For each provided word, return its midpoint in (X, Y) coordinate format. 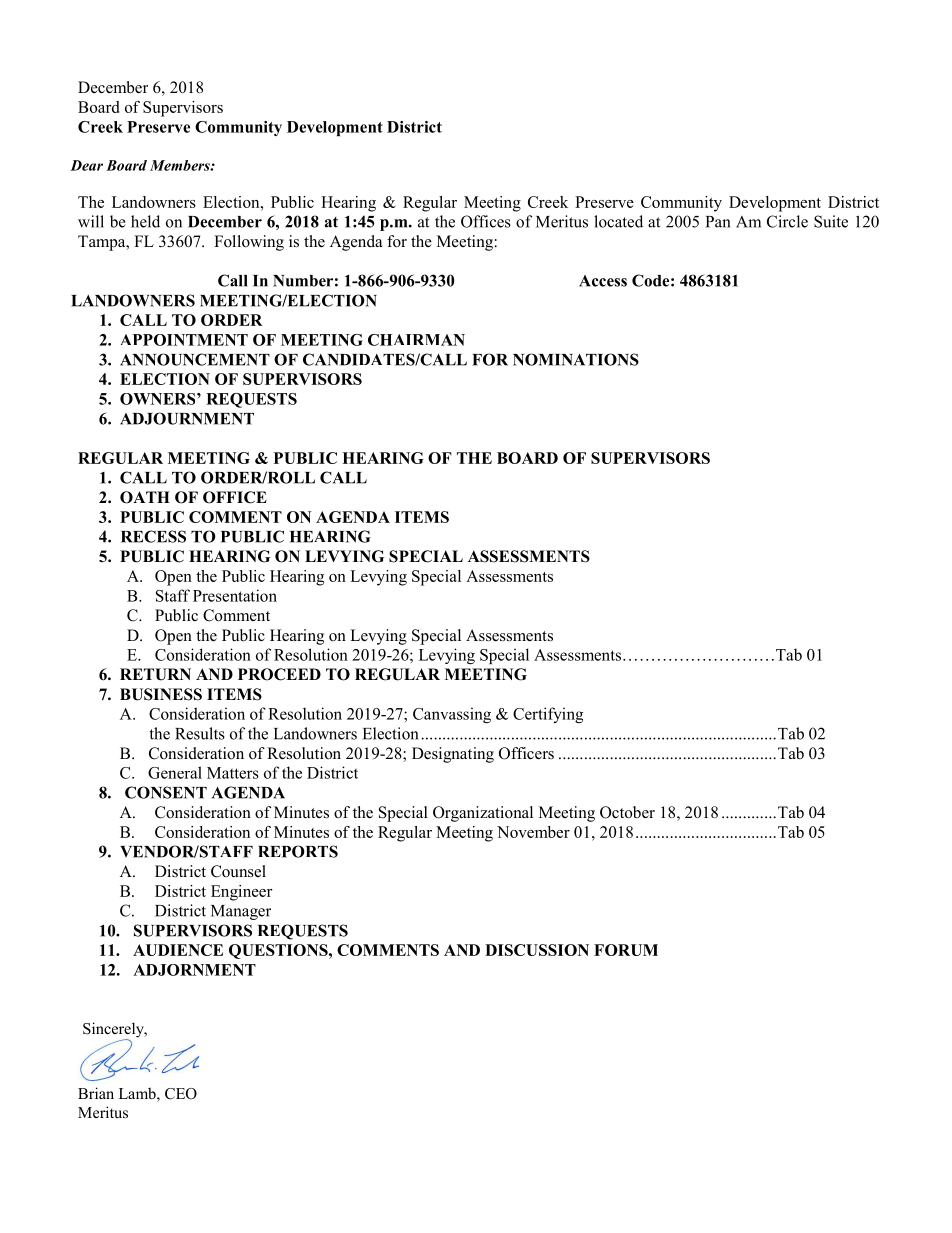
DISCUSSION (537, 950)
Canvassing (452, 715)
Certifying (548, 715)
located (618, 221)
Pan (718, 222)
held (145, 221)
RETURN (155, 674)
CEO (181, 1094)
